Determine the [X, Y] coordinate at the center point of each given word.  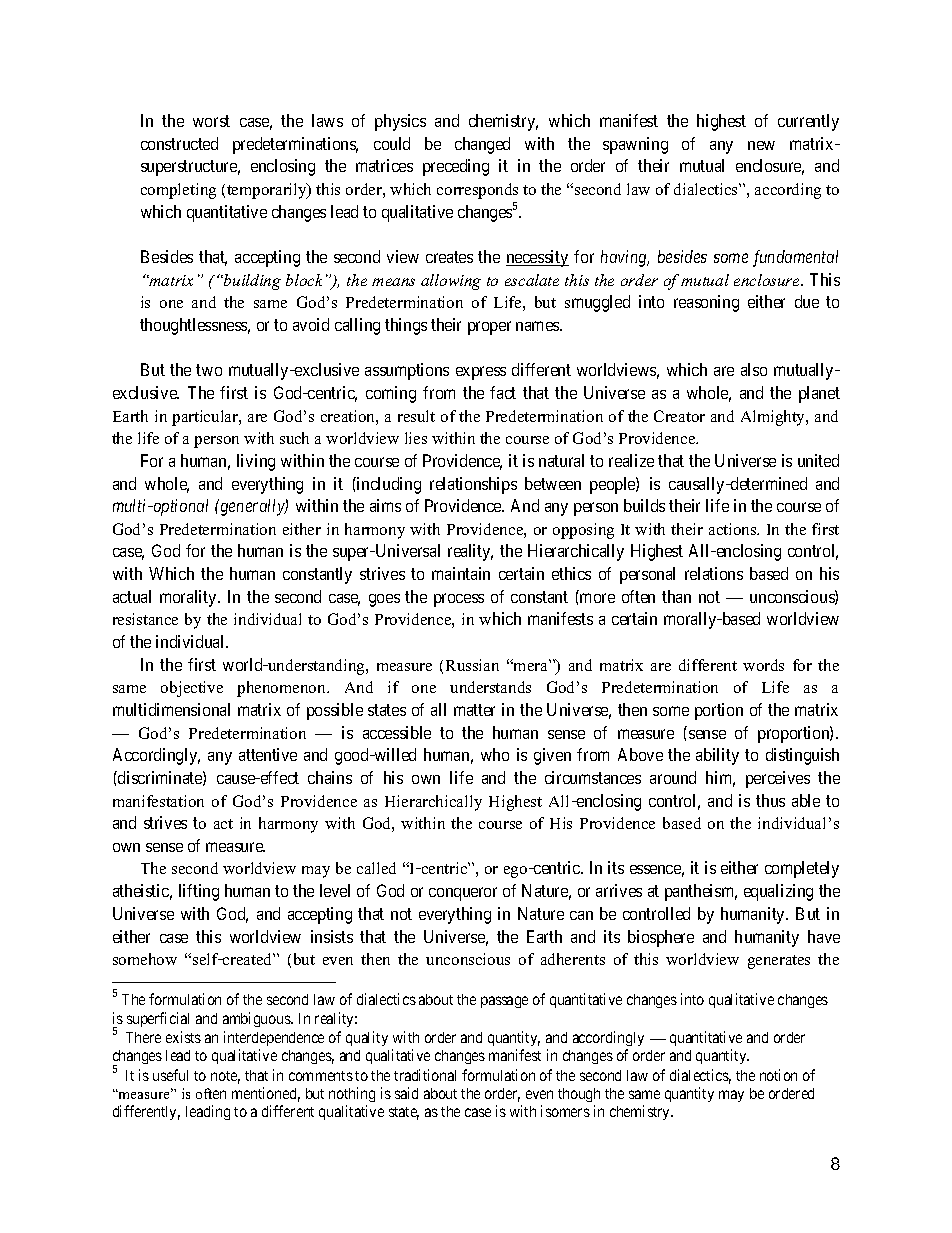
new [761, 145]
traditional [425, 1075]
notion [778, 1075]
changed [482, 145]
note [225, 1077]
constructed [179, 143]
